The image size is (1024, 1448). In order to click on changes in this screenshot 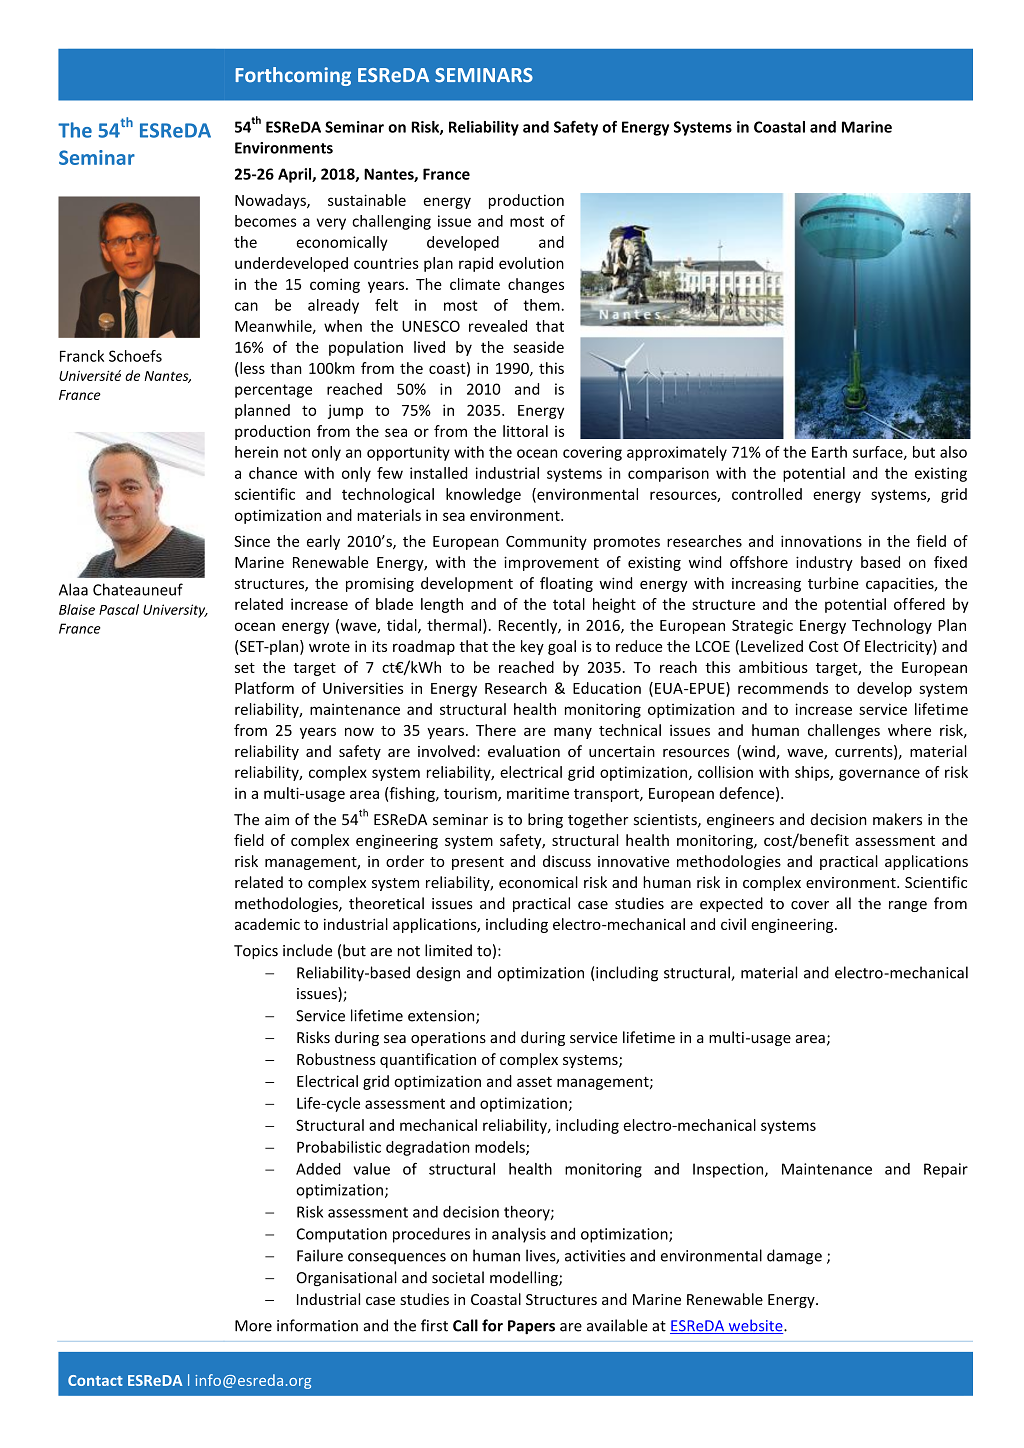, I will do `click(536, 285)`.
